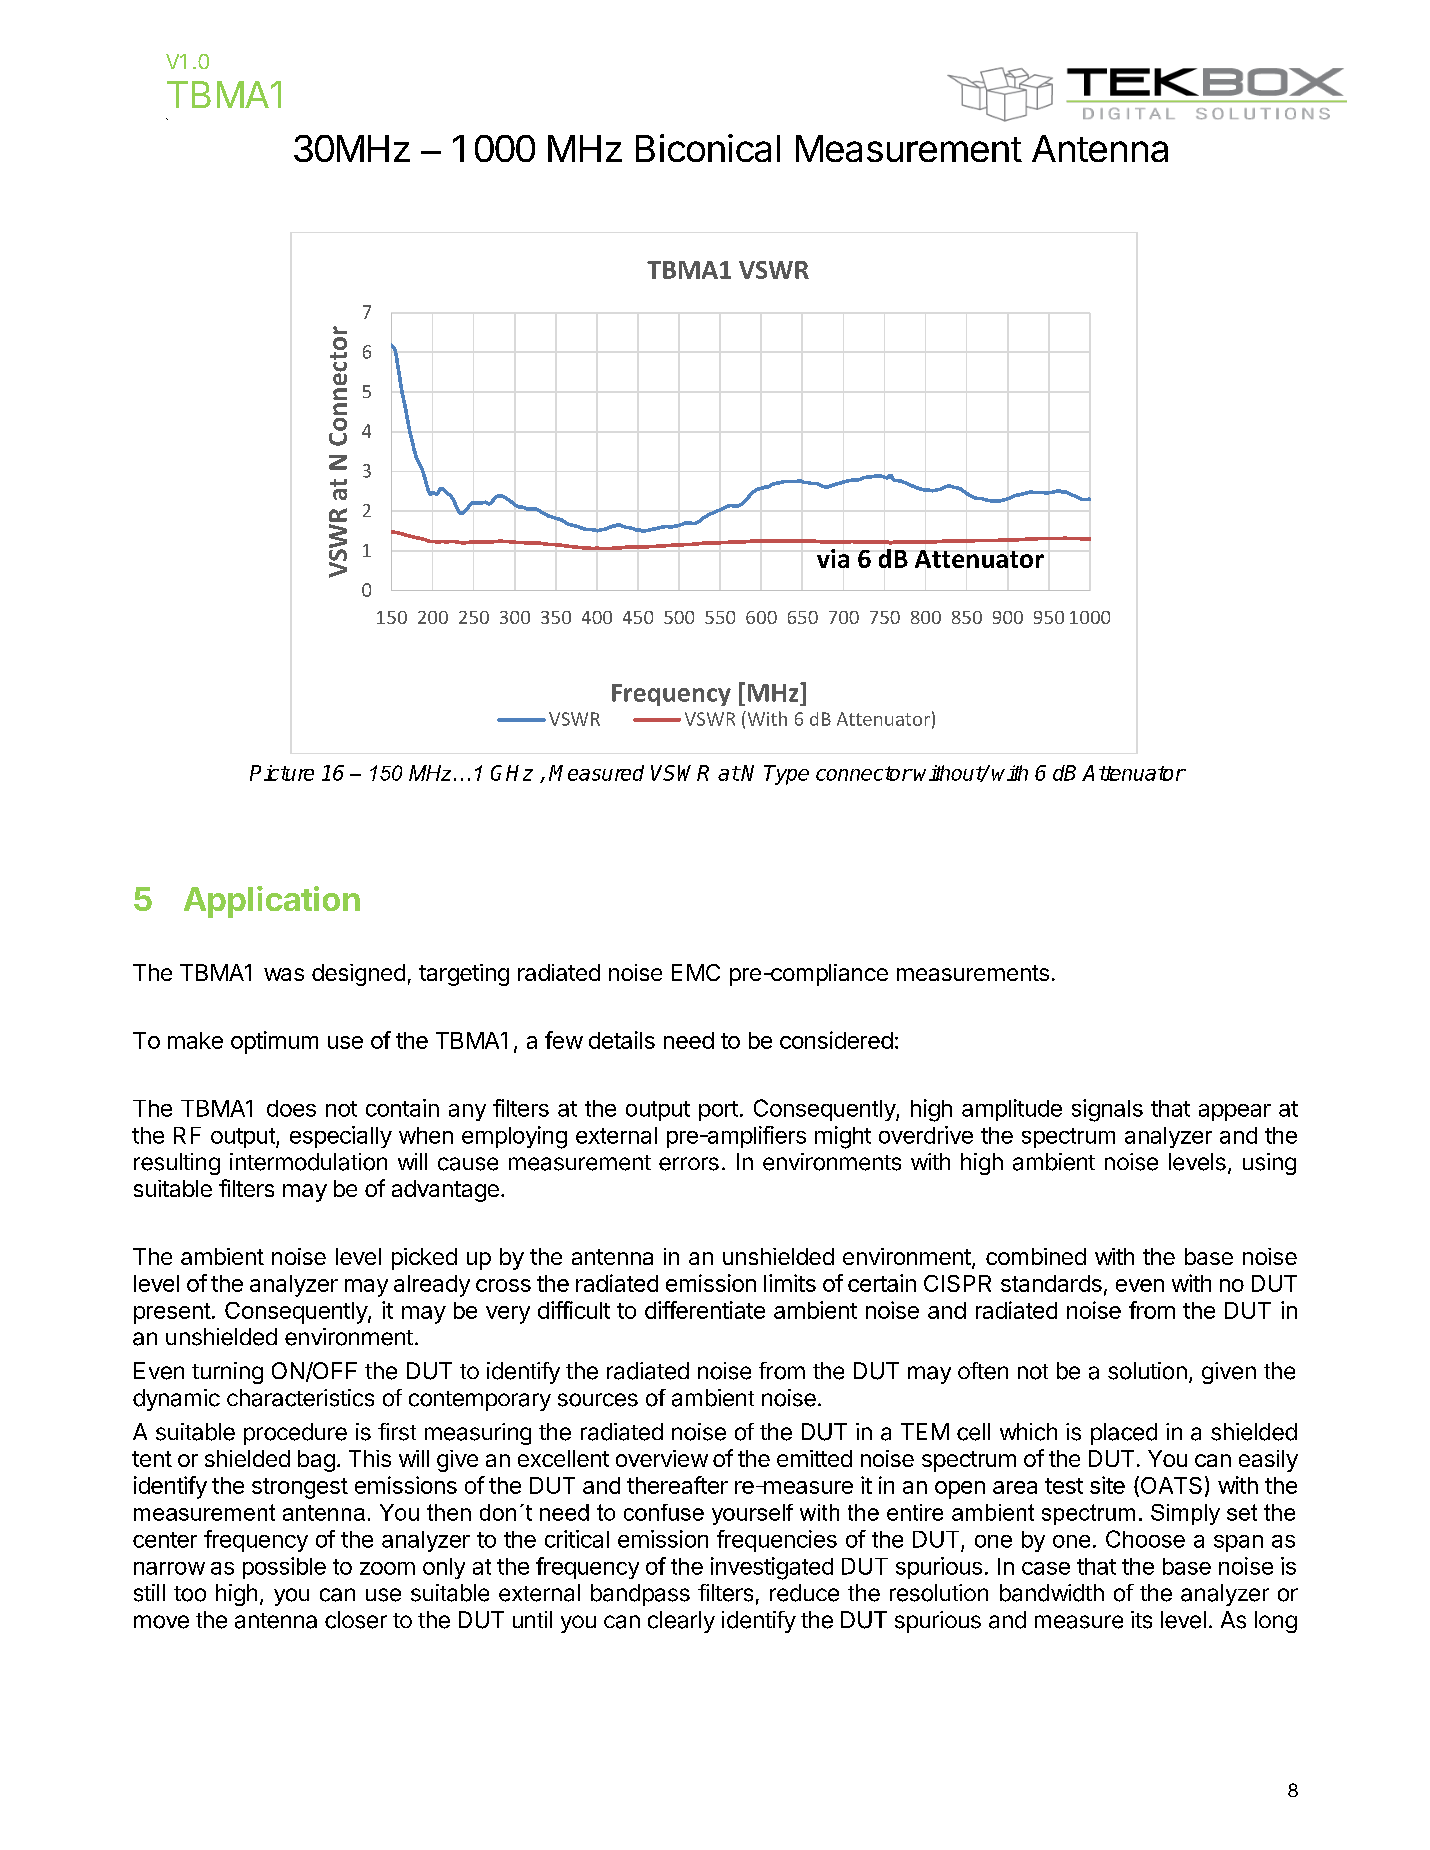 The width and height of the image is (1430, 1850). I want to click on bandpass, so click(640, 1595).
